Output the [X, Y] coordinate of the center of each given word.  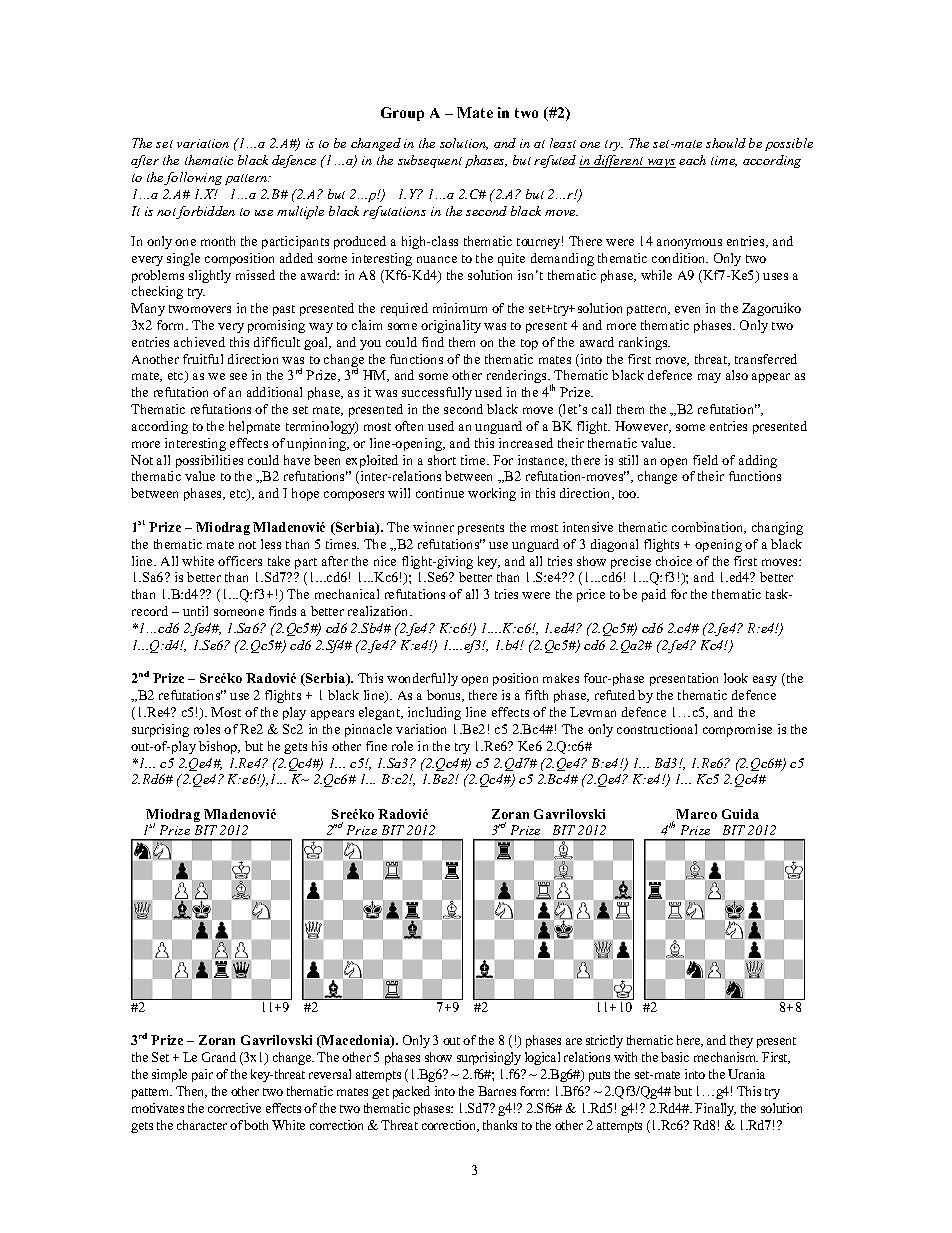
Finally [715, 1109]
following [193, 178]
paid [654, 595]
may [709, 378]
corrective [234, 1108]
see [238, 376]
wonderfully [422, 679]
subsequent [430, 161]
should [726, 143]
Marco [696, 814]
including [434, 713]
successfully [437, 393]
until [195, 611]
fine [376, 746]
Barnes [497, 1091]
